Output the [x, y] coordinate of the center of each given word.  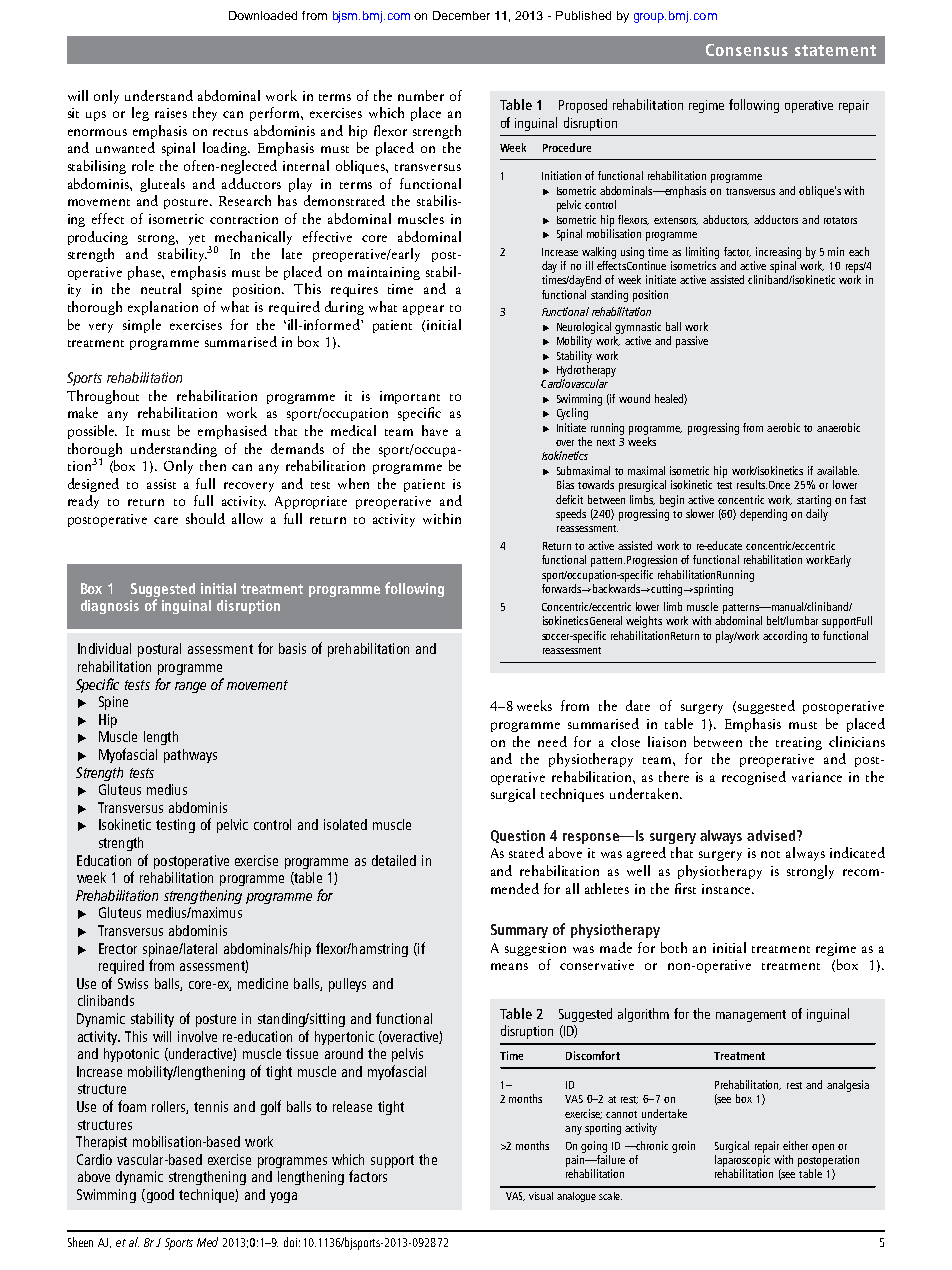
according [785, 637]
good [159, 1196]
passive [692, 342]
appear [423, 310]
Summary [519, 931]
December [461, 15]
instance [726, 889]
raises [171, 113]
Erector [118, 948]
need [552, 741]
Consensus [747, 50]
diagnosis [110, 607]
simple [142, 326]
